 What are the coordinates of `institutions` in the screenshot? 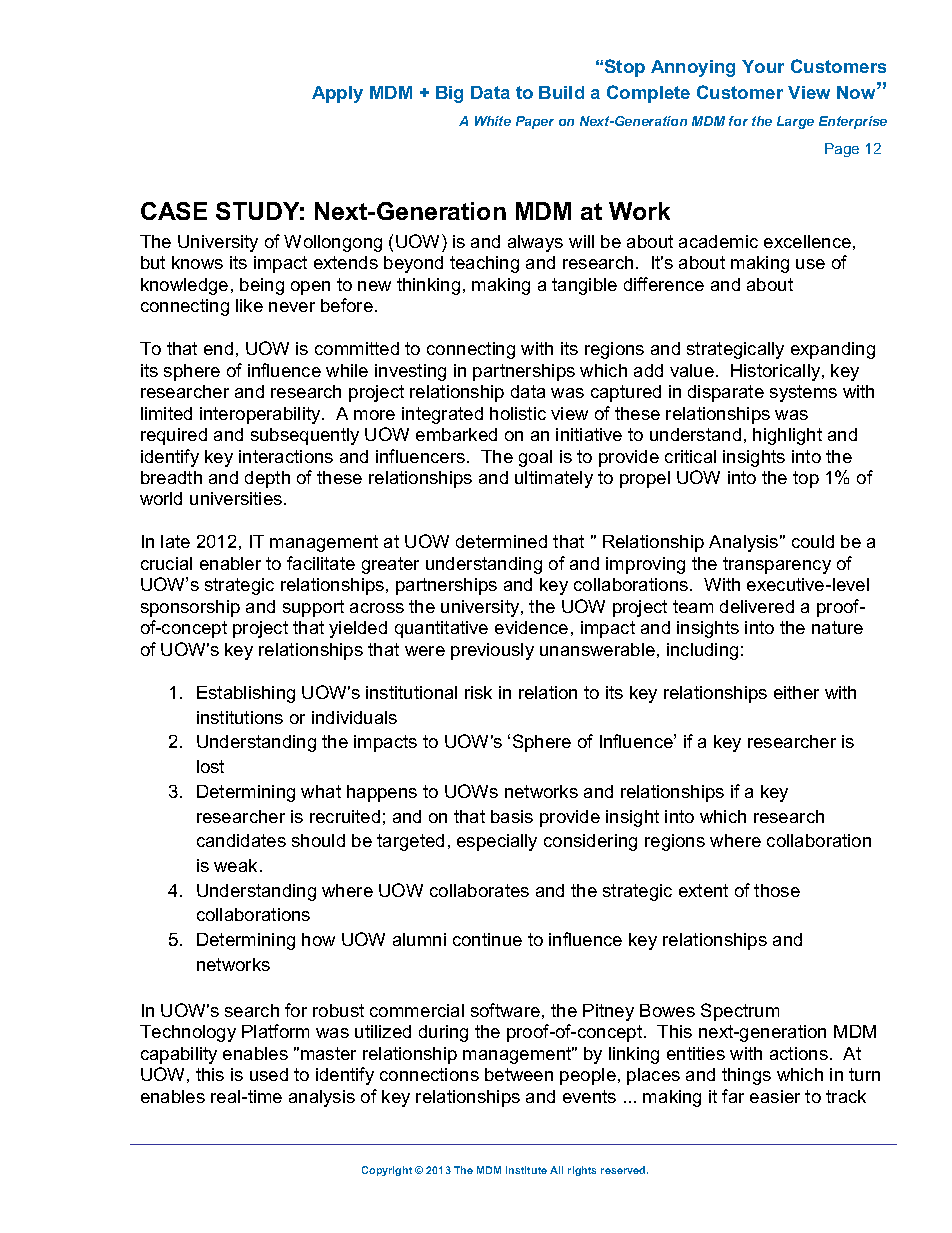 It's located at (240, 717).
